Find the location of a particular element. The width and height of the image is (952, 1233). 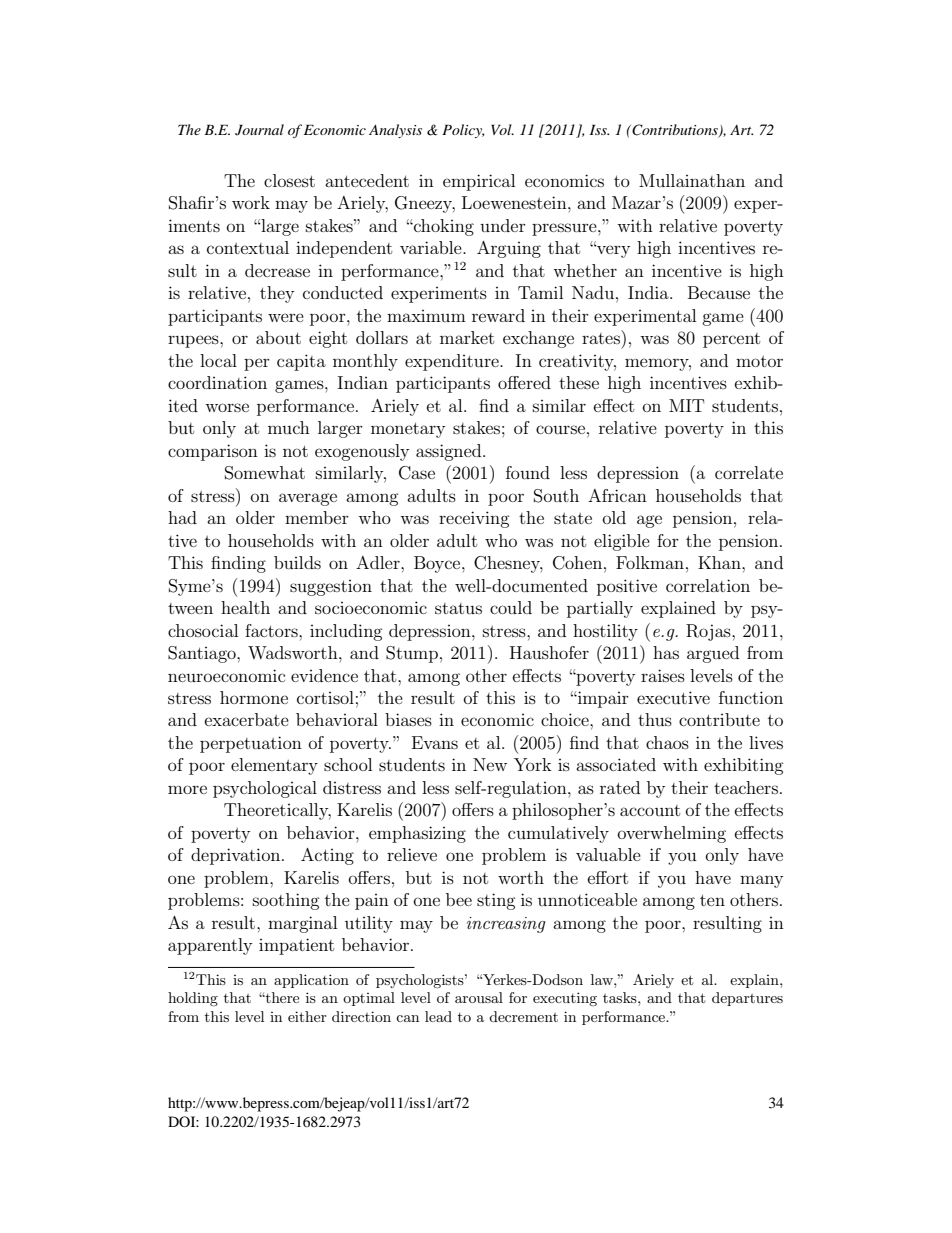

arousal is located at coordinates (479, 997).
